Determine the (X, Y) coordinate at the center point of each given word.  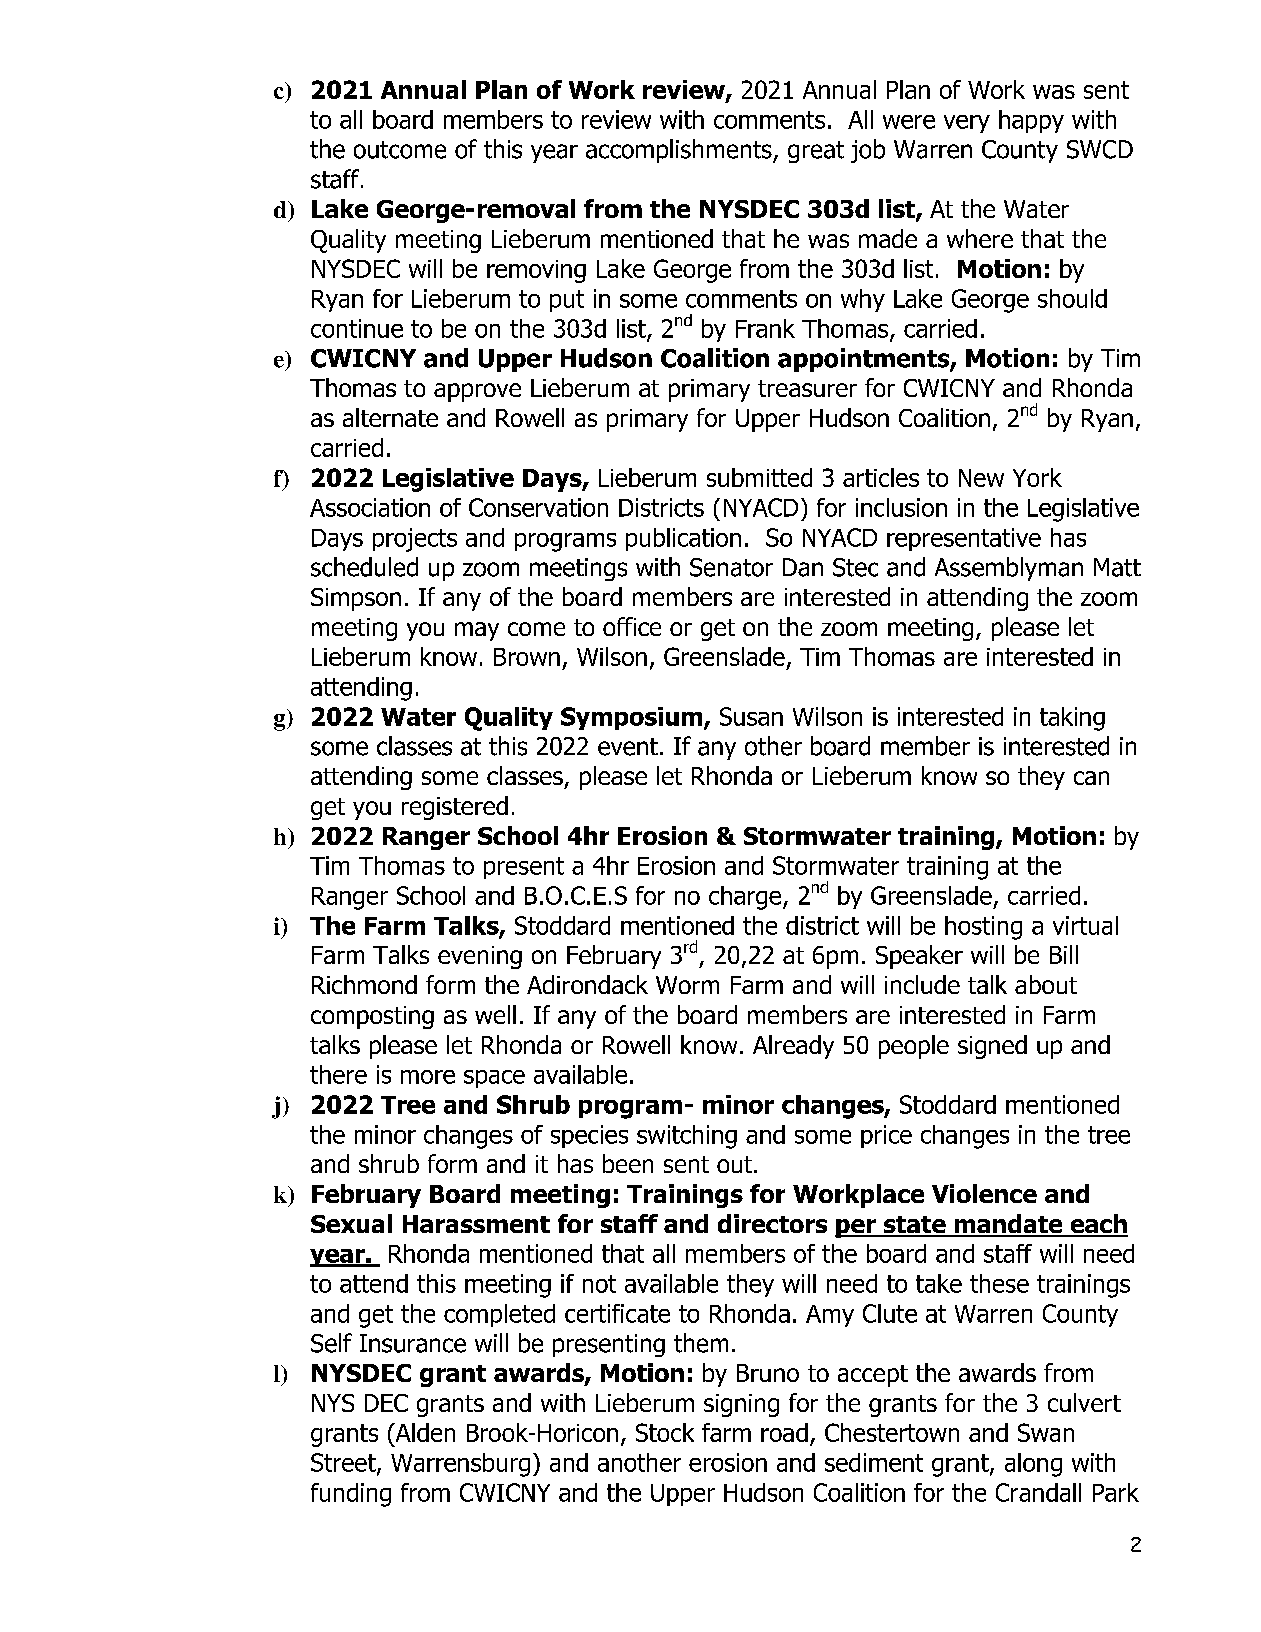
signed (992, 1047)
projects (415, 540)
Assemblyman (1009, 569)
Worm (687, 985)
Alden (424, 1432)
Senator (731, 567)
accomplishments (680, 151)
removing (536, 271)
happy (1031, 121)
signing (741, 1405)
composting (372, 1017)
